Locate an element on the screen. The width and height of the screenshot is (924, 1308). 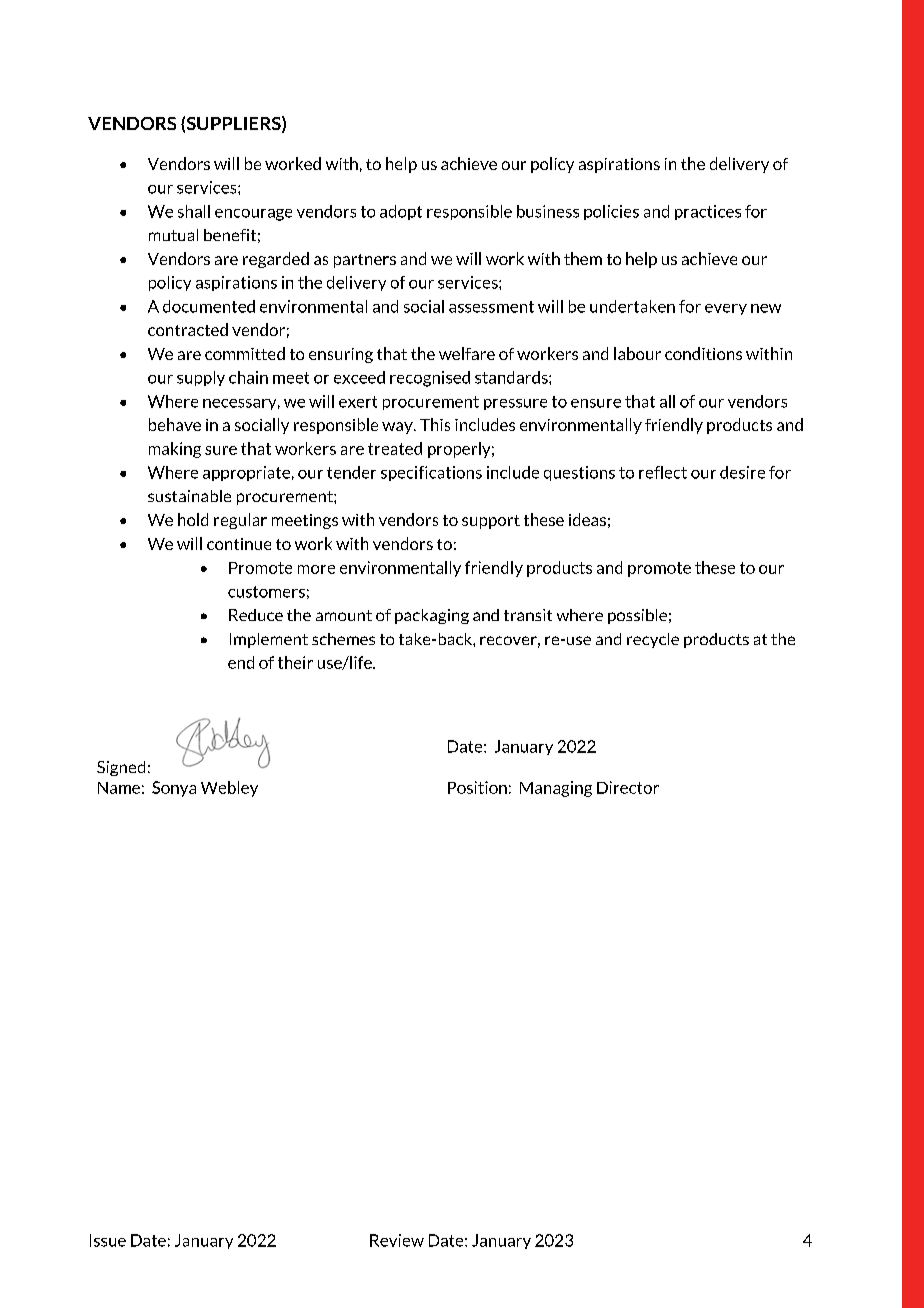
mutual is located at coordinates (173, 235).
